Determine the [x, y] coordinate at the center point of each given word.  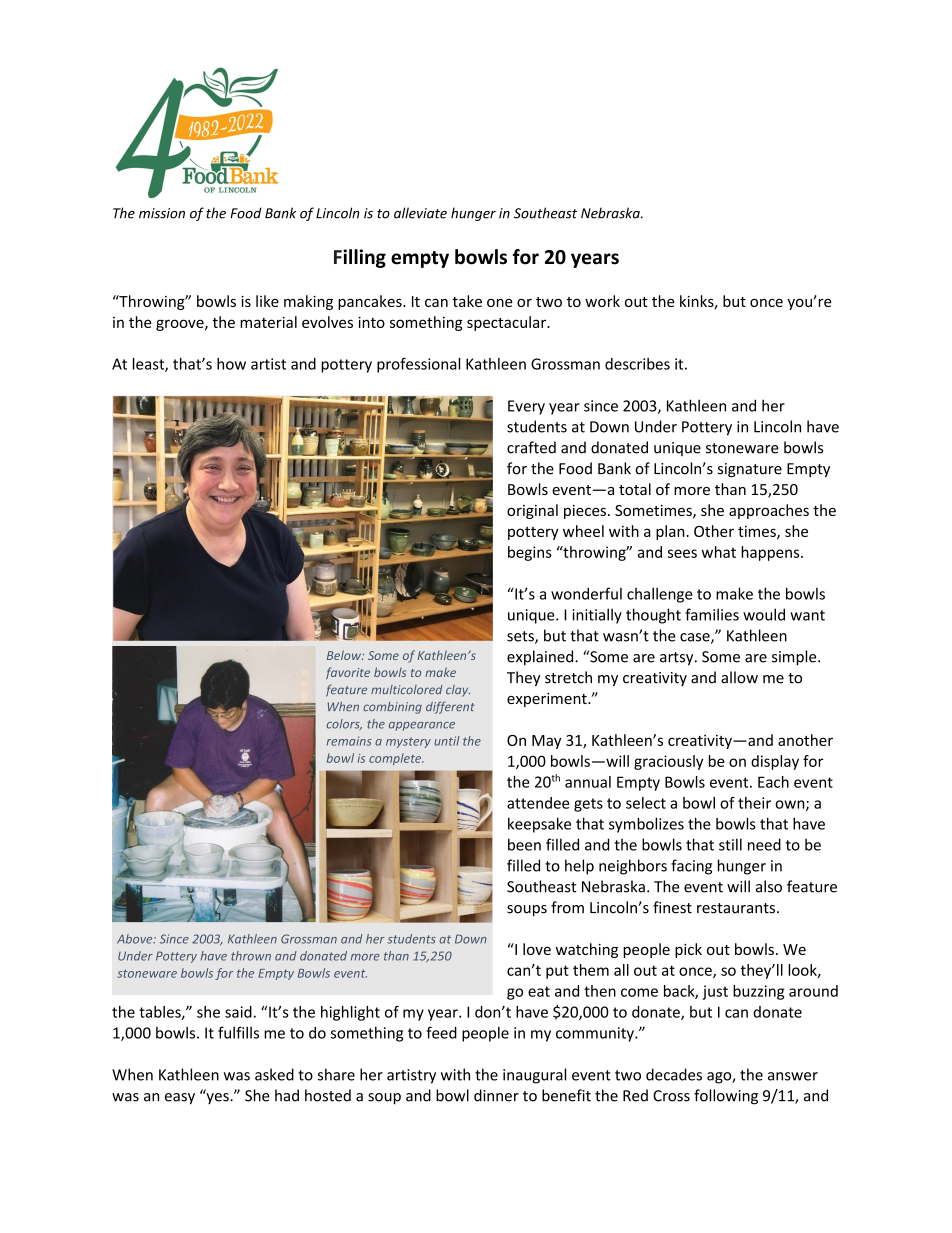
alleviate [420, 213]
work [602, 301]
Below [345, 655]
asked [274, 1074]
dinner [496, 1095]
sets [521, 637]
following [726, 1097]
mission [162, 213]
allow [739, 677]
